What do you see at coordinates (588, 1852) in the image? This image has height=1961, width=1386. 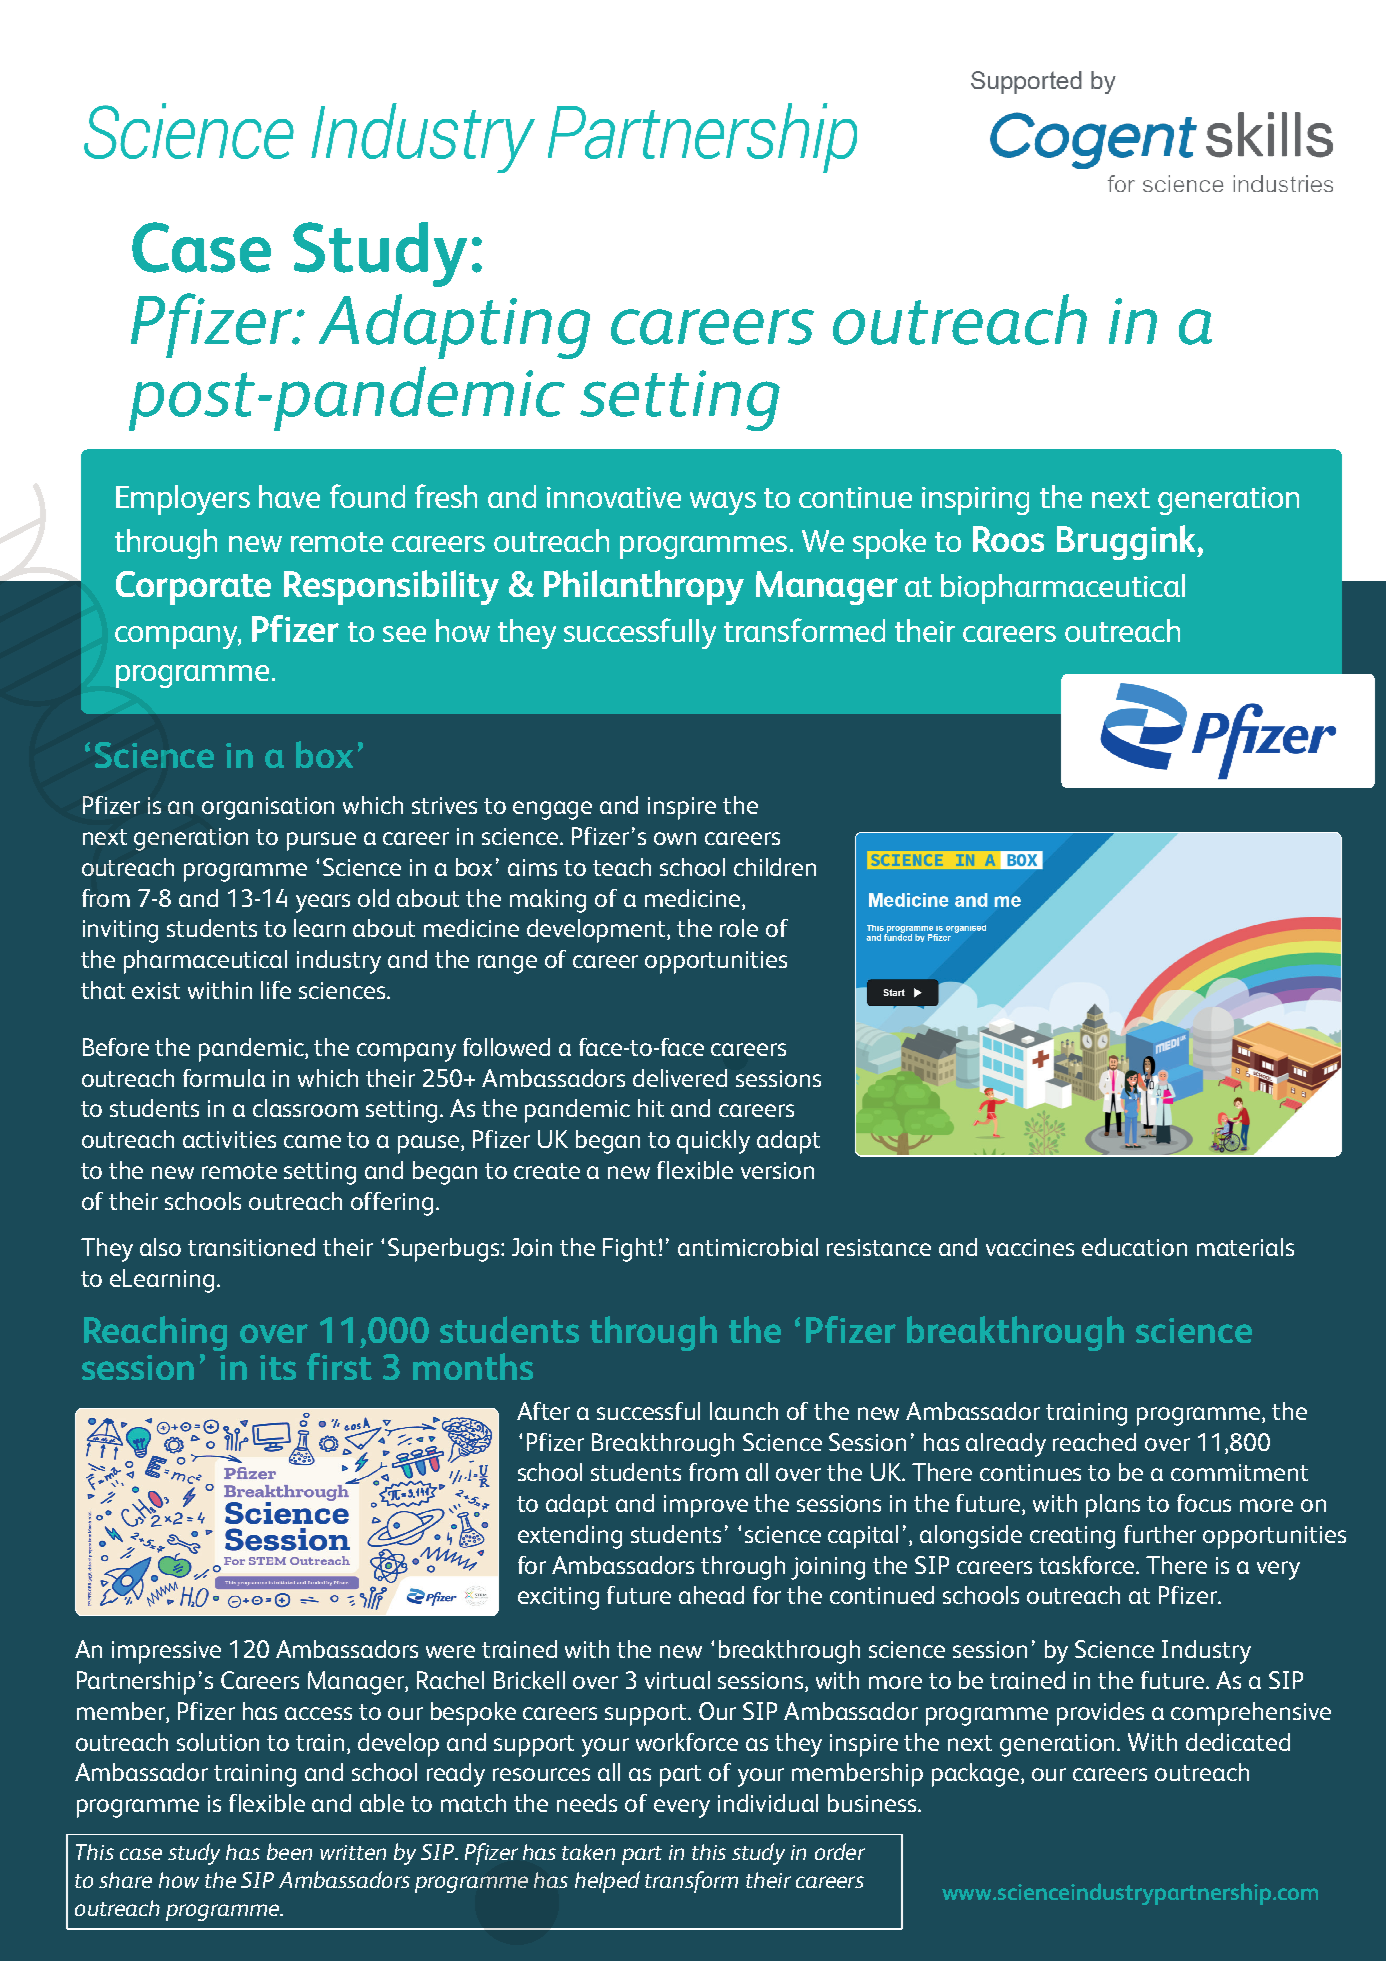 I see `taken` at bounding box center [588, 1852].
